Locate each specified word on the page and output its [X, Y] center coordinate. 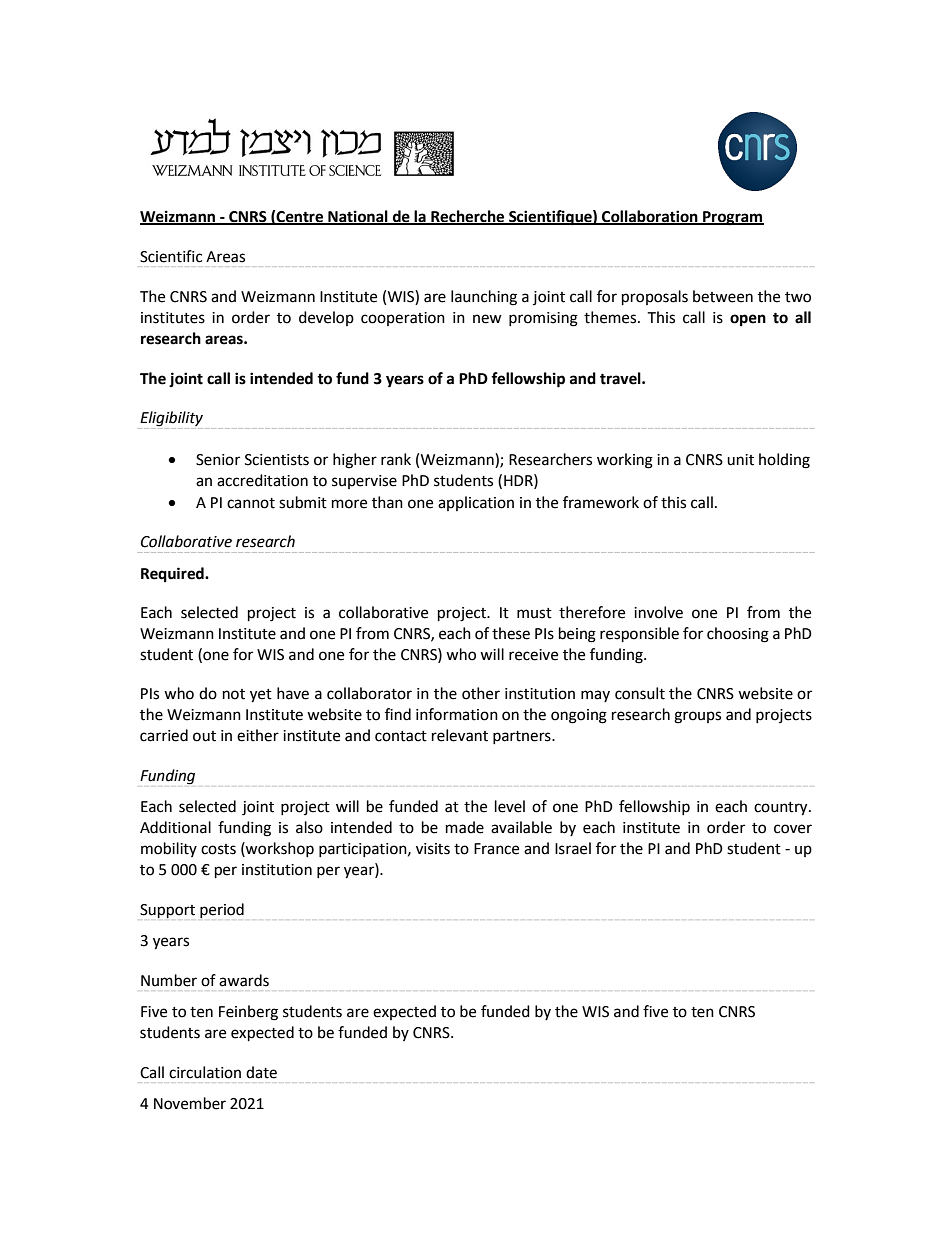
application [476, 503]
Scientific [171, 256]
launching [484, 298]
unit [740, 460]
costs [218, 849]
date [261, 1072]
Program [732, 218]
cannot [251, 503]
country [782, 809]
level [510, 806]
